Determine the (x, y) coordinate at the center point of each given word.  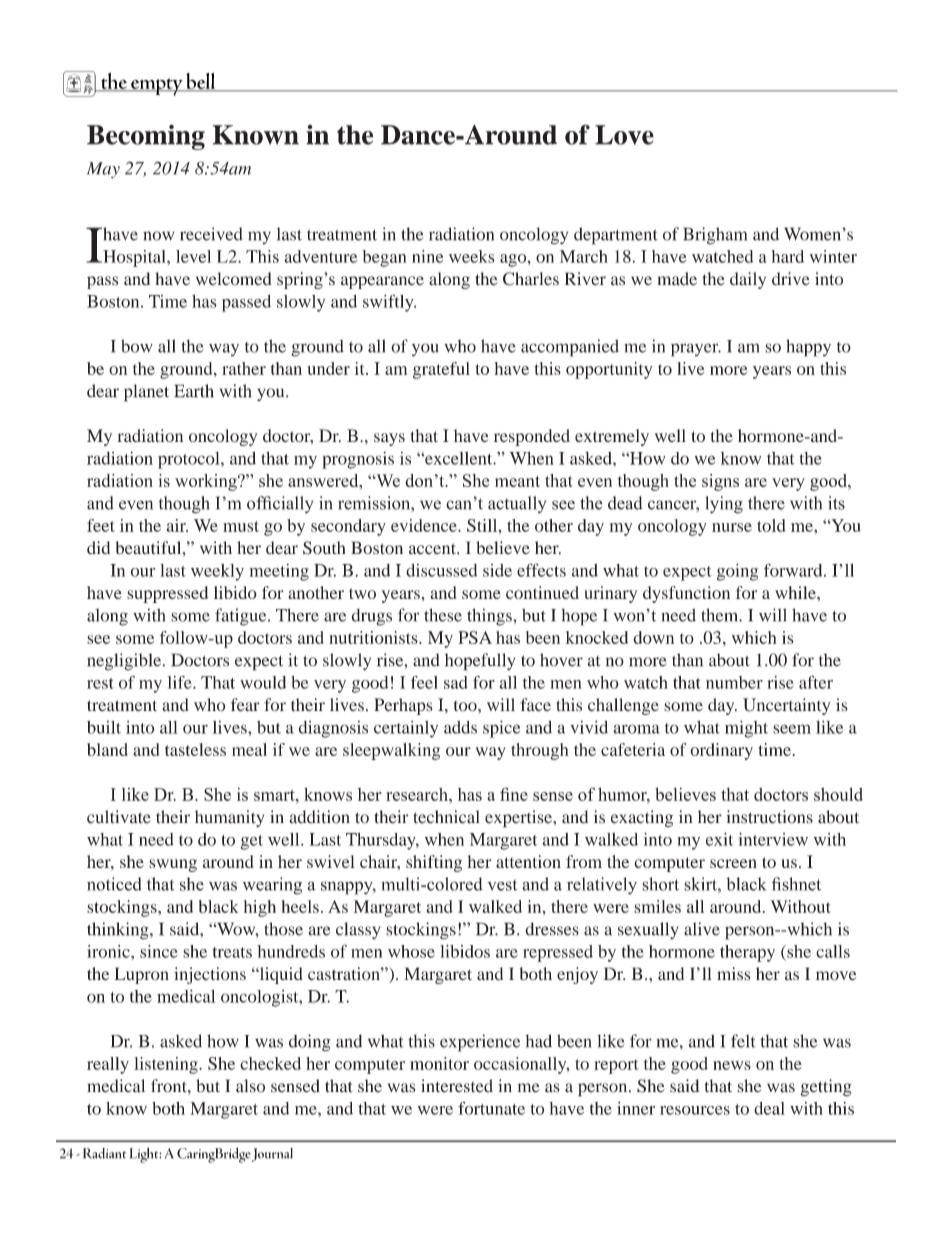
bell (201, 82)
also (250, 1086)
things (490, 617)
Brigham (715, 236)
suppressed (167, 594)
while (796, 592)
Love (624, 135)
